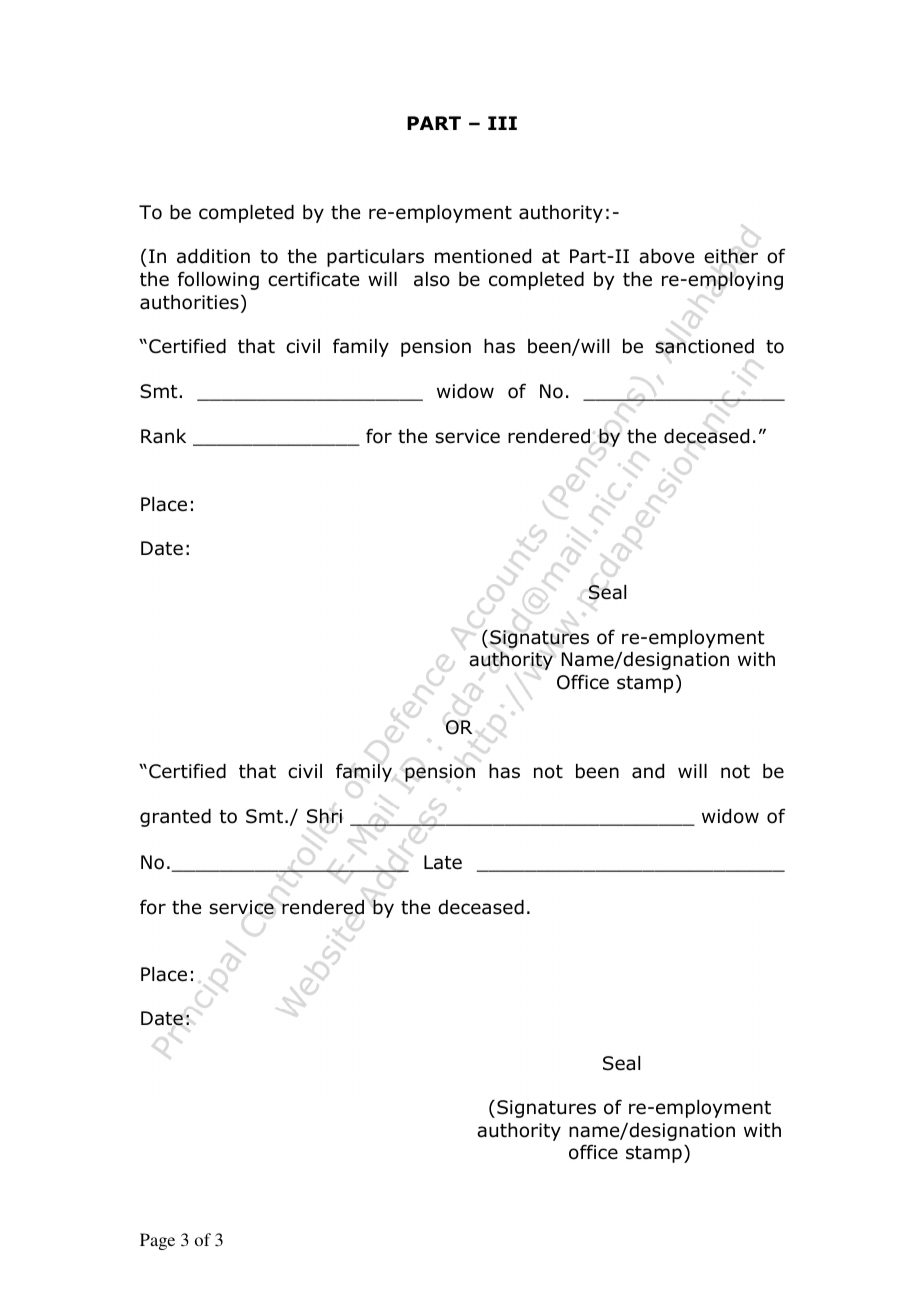 Image resolution: width=924 pixels, height=1308 pixels. Describe the element at coordinates (502, 123) in the image. I see `III` at that location.
